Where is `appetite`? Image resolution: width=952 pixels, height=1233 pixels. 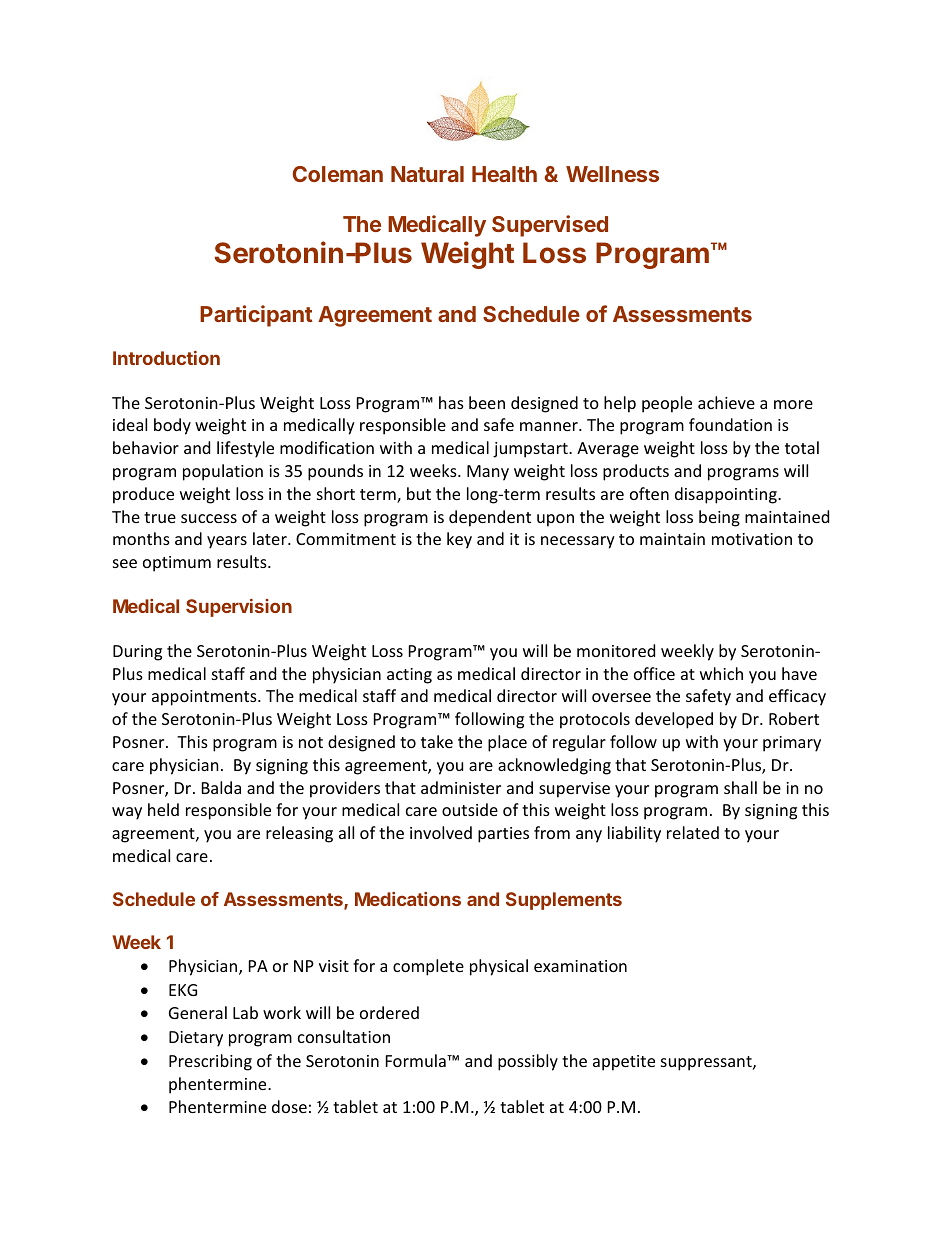 appetite is located at coordinates (624, 1063).
